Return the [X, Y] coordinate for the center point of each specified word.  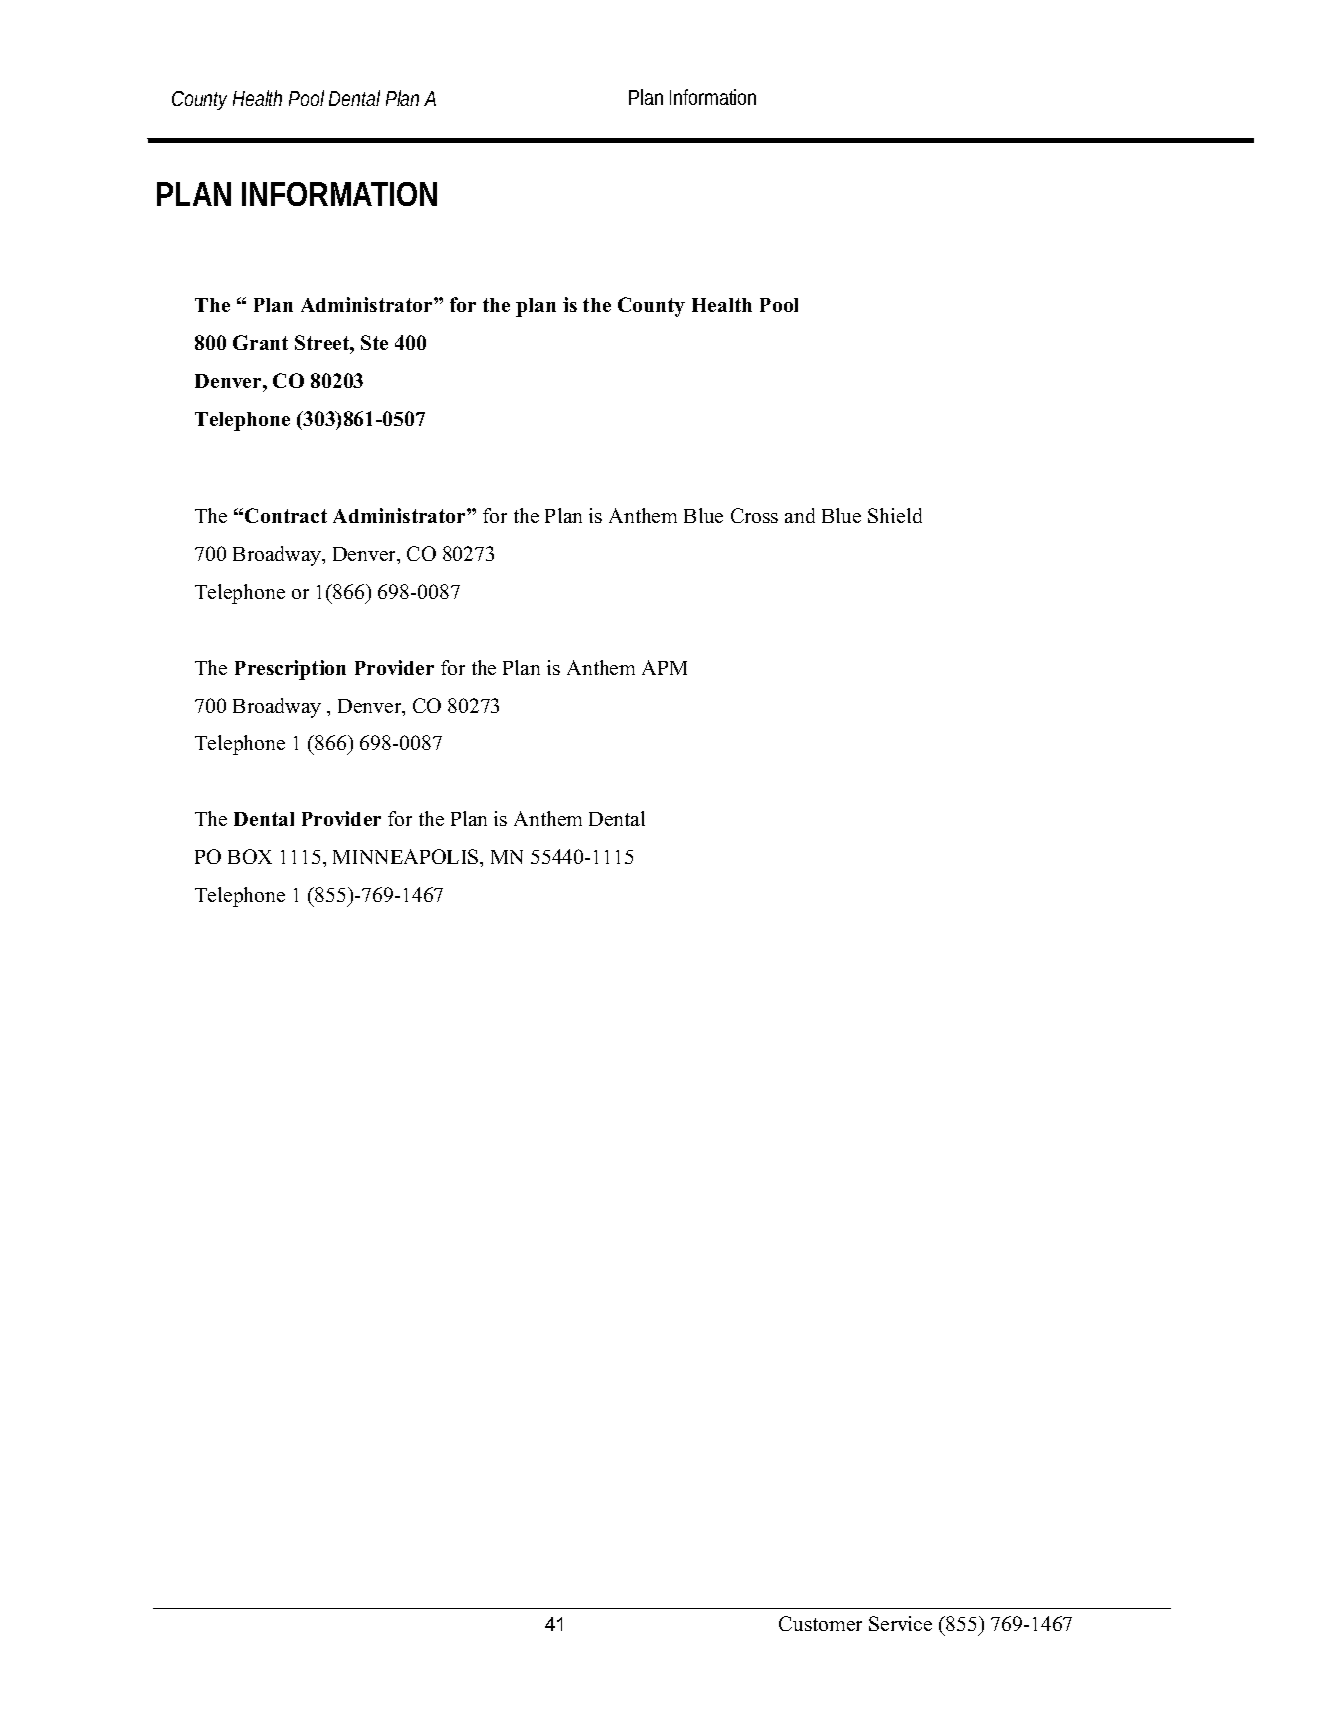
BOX [250, 856]
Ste [374, 342]
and [800, 515]
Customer [820, 1623]
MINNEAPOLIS [407, 856]
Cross [754, 515]
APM [664, 667]
